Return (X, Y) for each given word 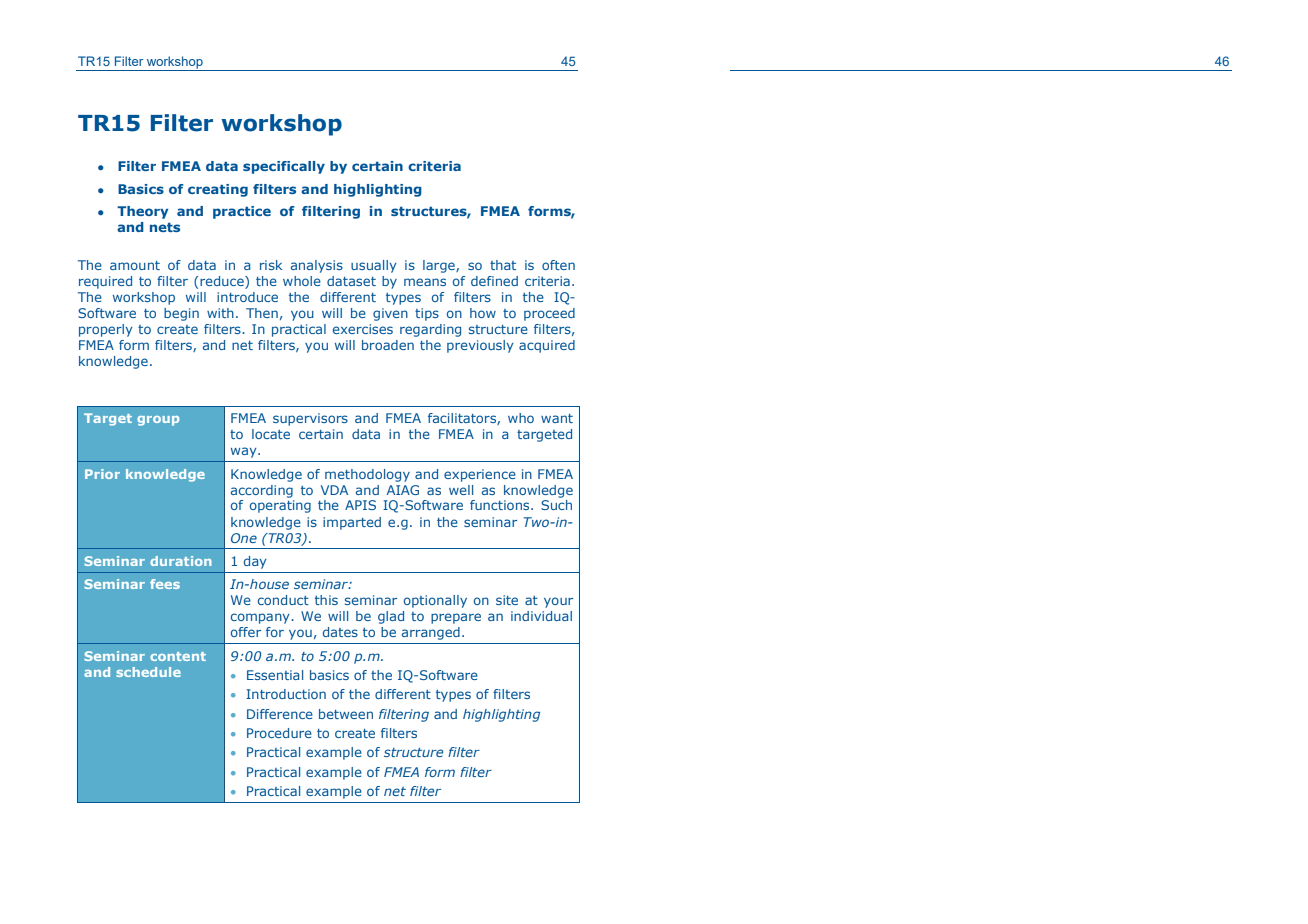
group (158, 421)
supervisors (310, 419)
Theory (143, 212)
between (346, 714)
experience (480, 475)
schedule (148, 672)
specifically (284, 167)
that (503, 265)
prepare (456, 618)
